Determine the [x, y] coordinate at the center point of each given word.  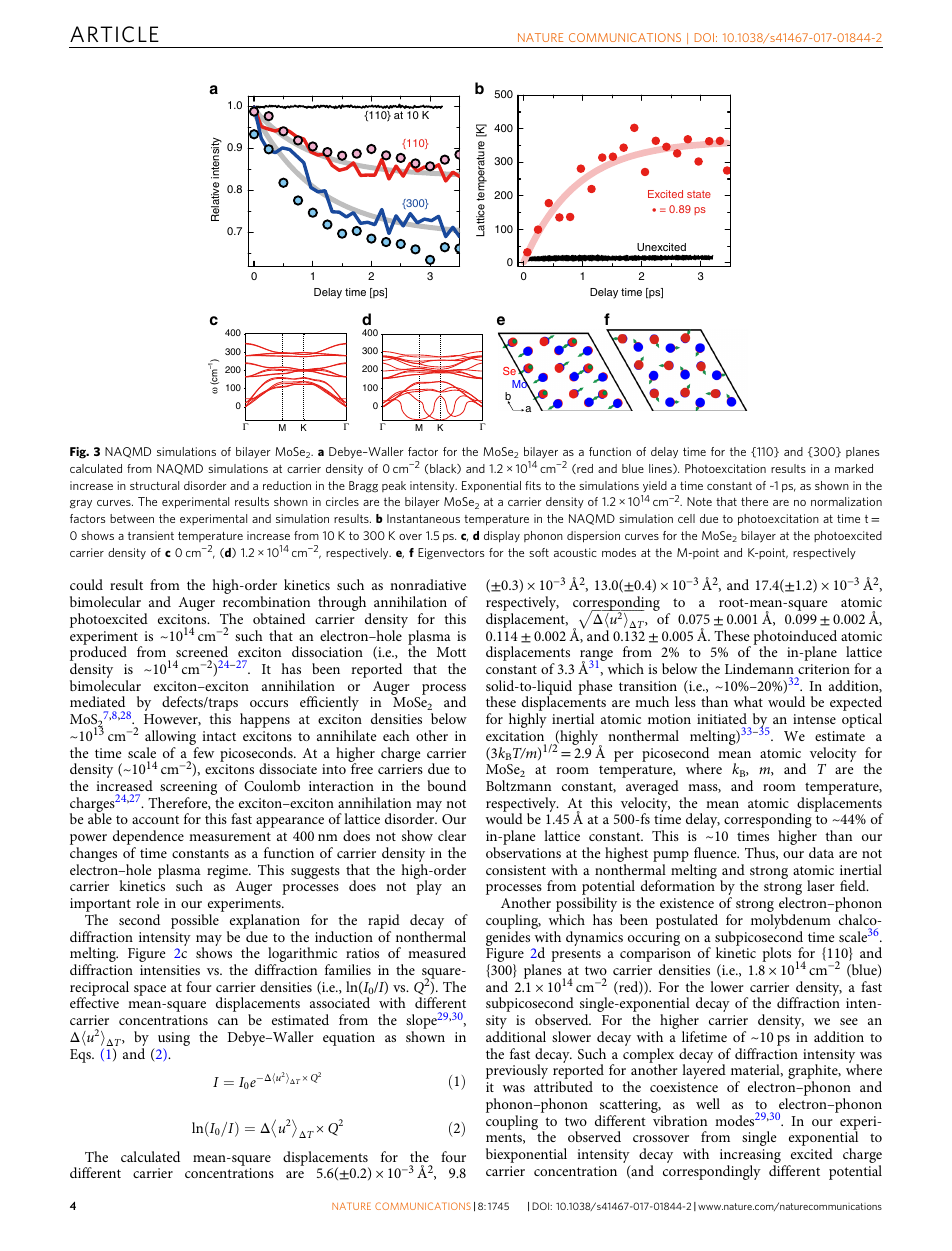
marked [854, 468]
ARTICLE [114, 34]
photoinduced [795, 638]
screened [202, 651]
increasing [750, 1157]
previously [517, 1071]
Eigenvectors [451, 554]
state [699, 194]
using [174, 1040]
